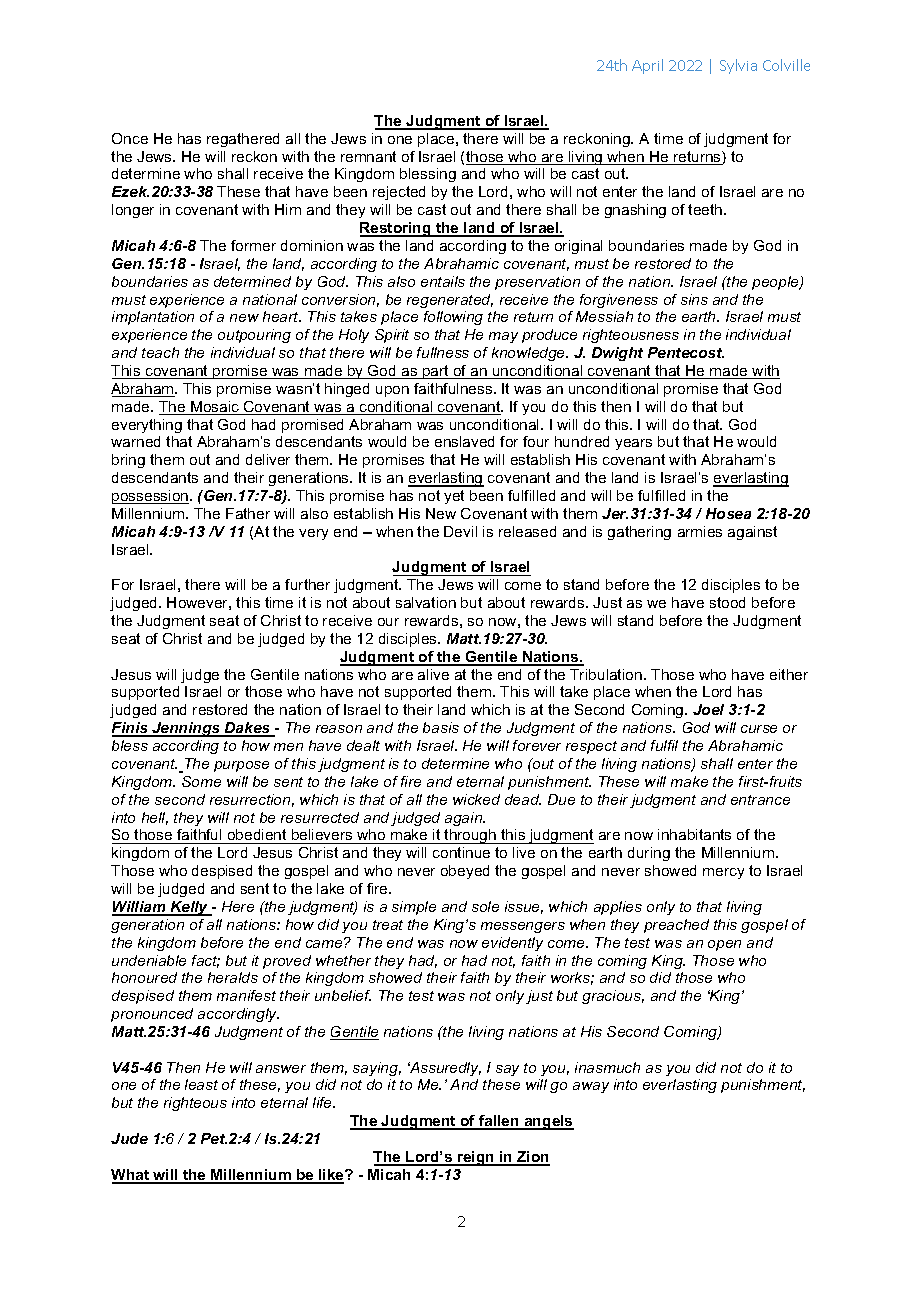 This screenshot has height=1308, width=924. Describe the element at coordinates (686, 352) in the screenshot. I see `Pentecost` at that location.
